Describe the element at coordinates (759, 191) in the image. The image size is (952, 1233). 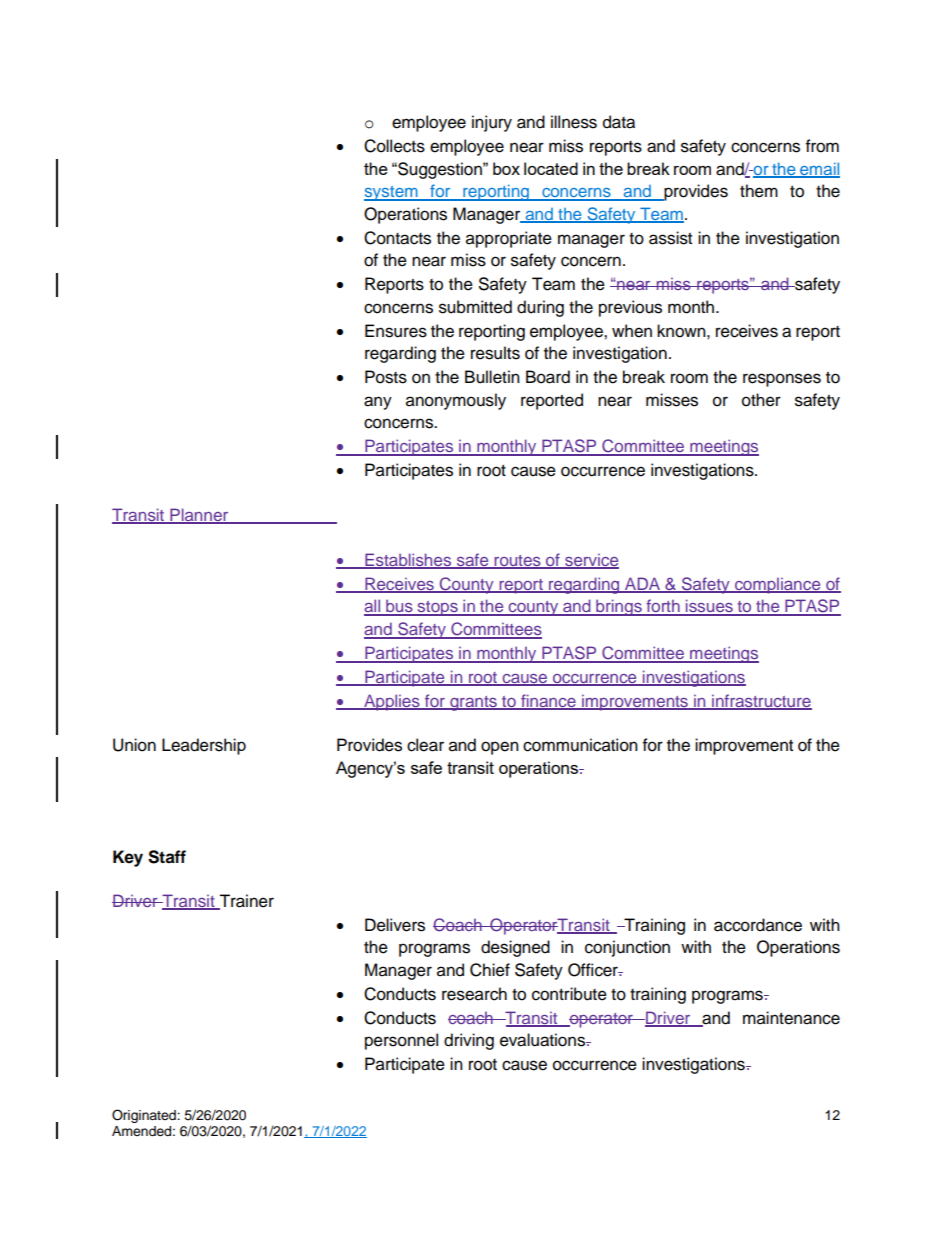
I see `them` at that location.
